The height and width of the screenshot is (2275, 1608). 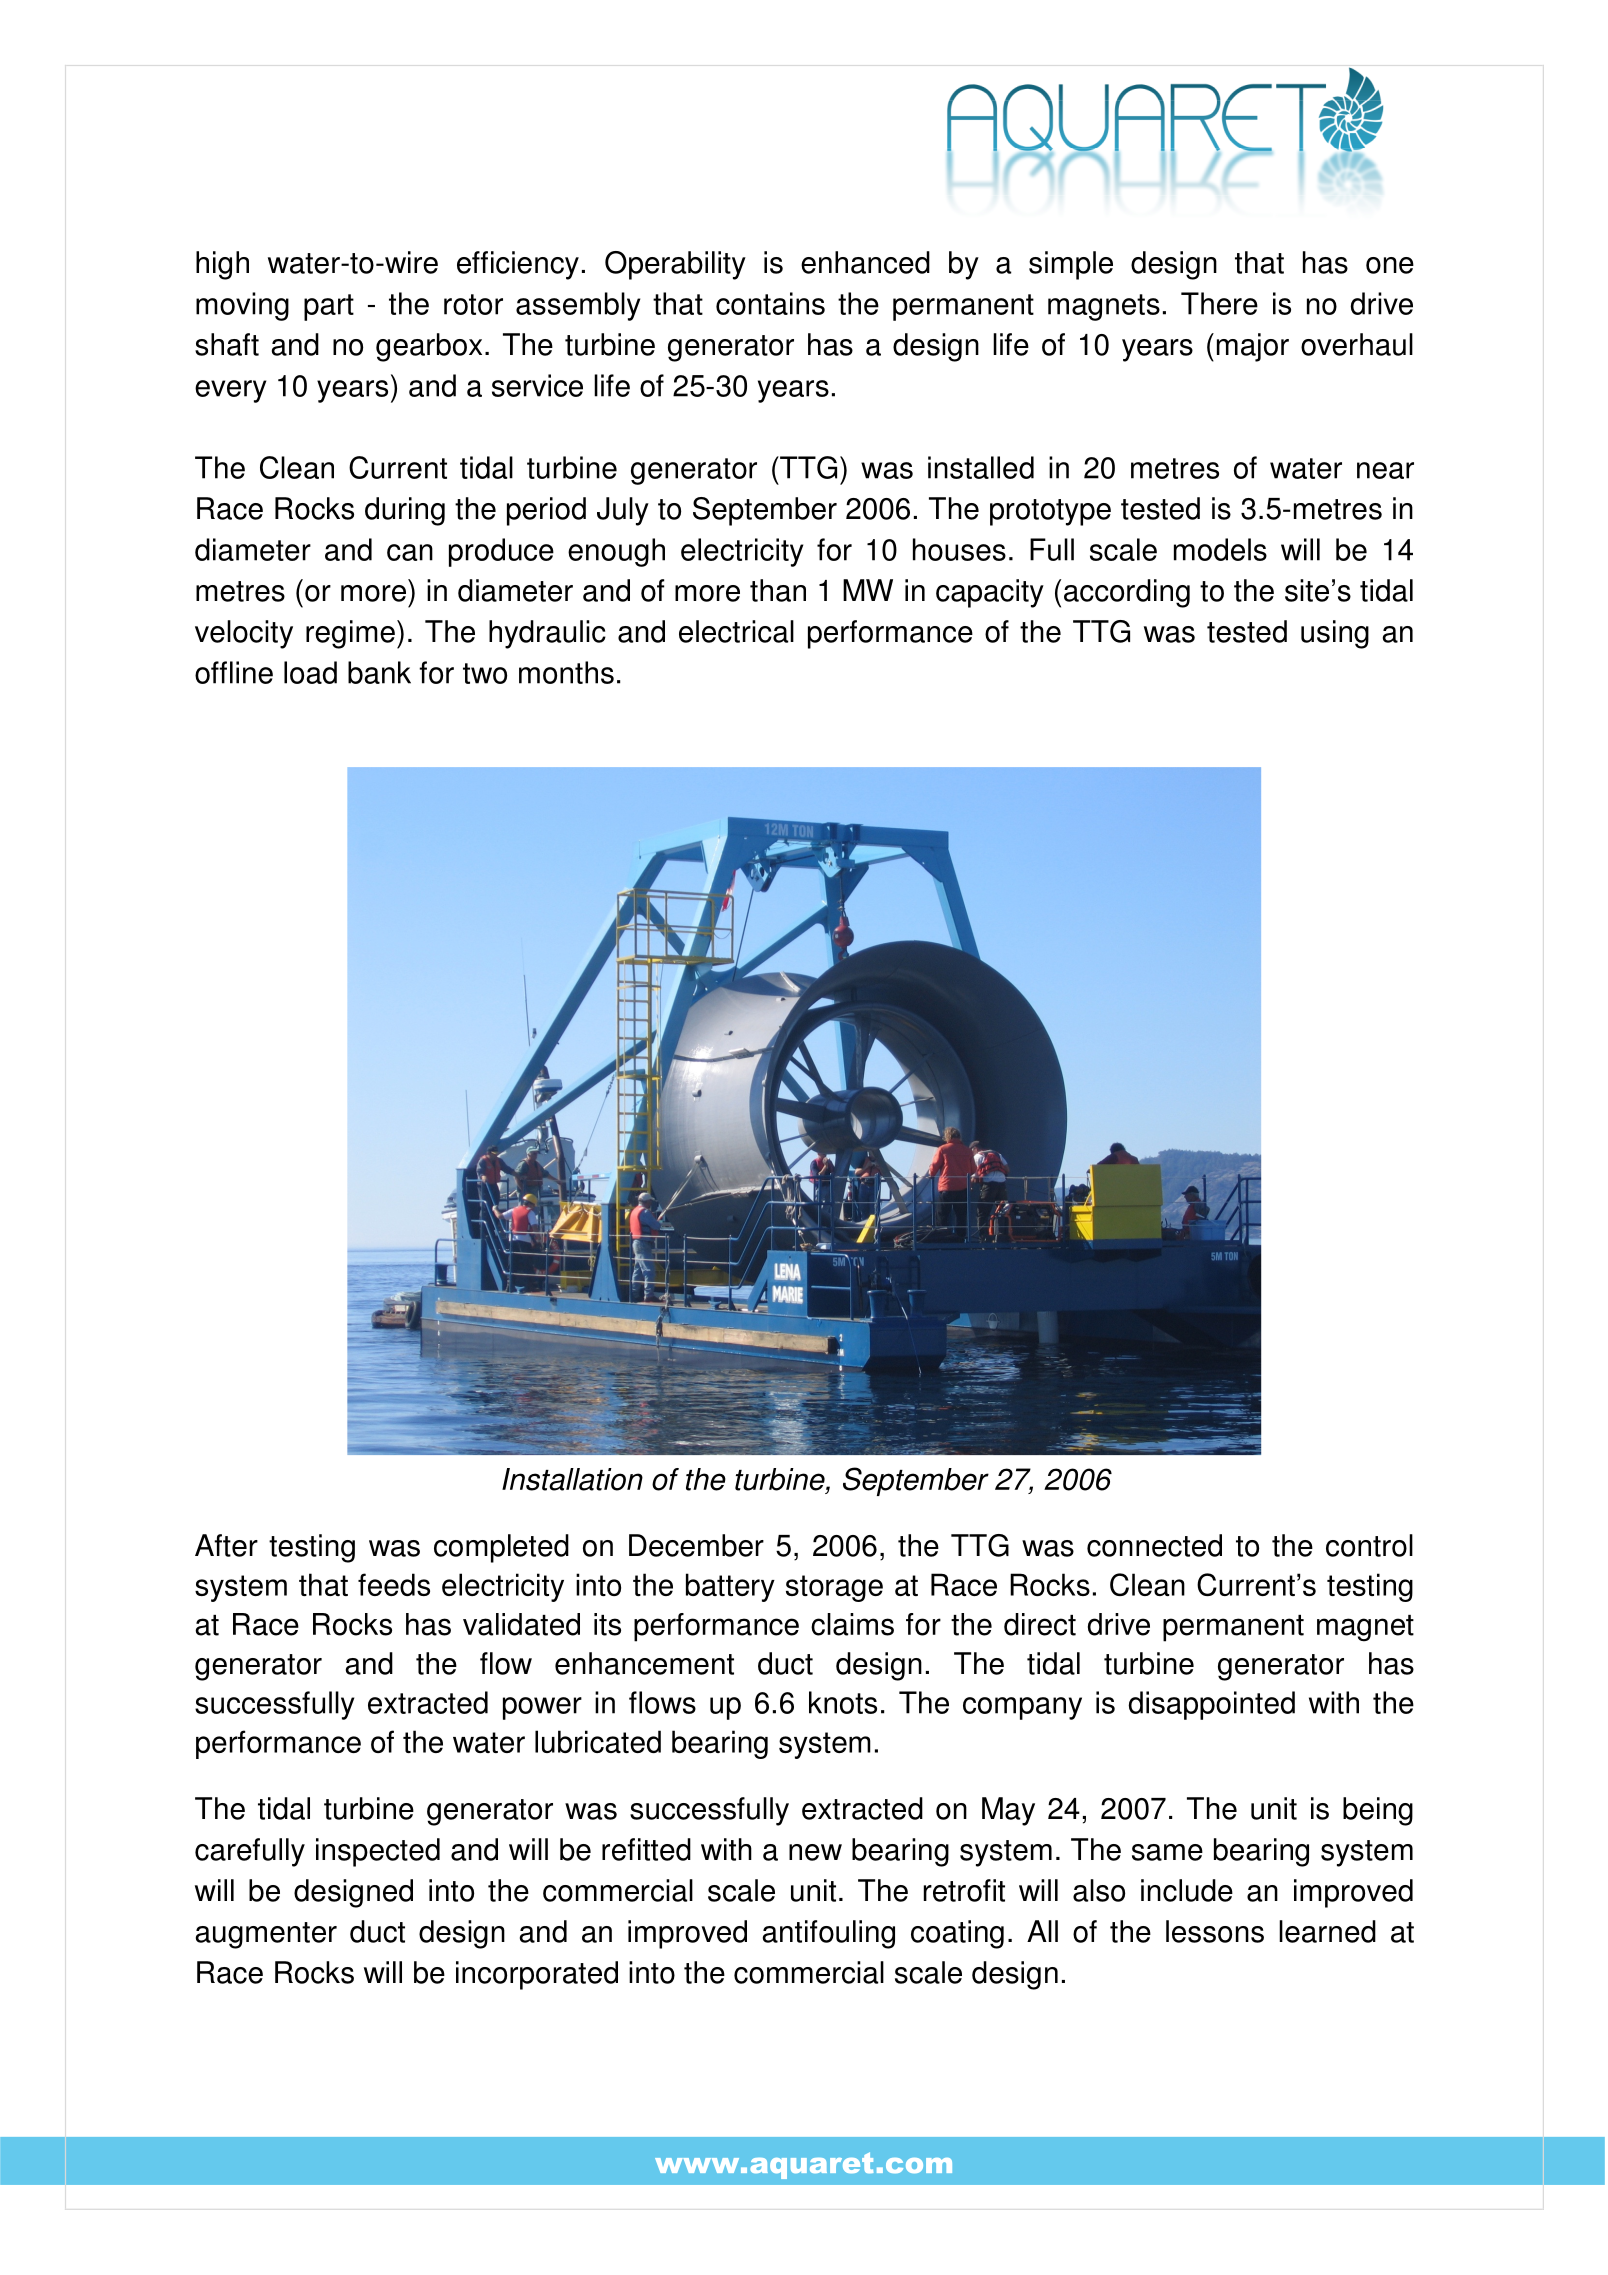 I want to click on contains, so click(x=770, y=303).
